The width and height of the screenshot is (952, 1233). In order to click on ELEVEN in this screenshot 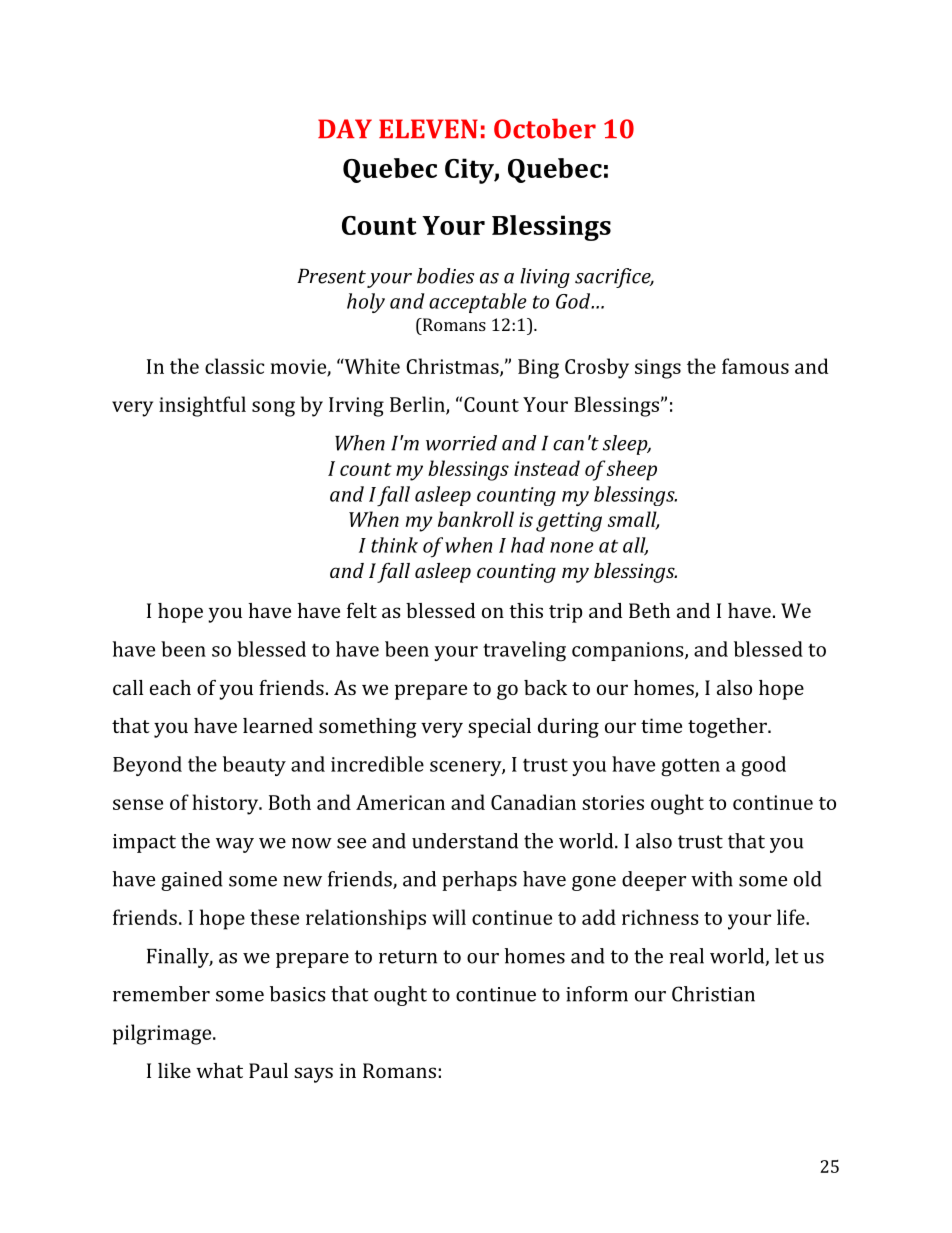, I will do `click(428, 129)`.
